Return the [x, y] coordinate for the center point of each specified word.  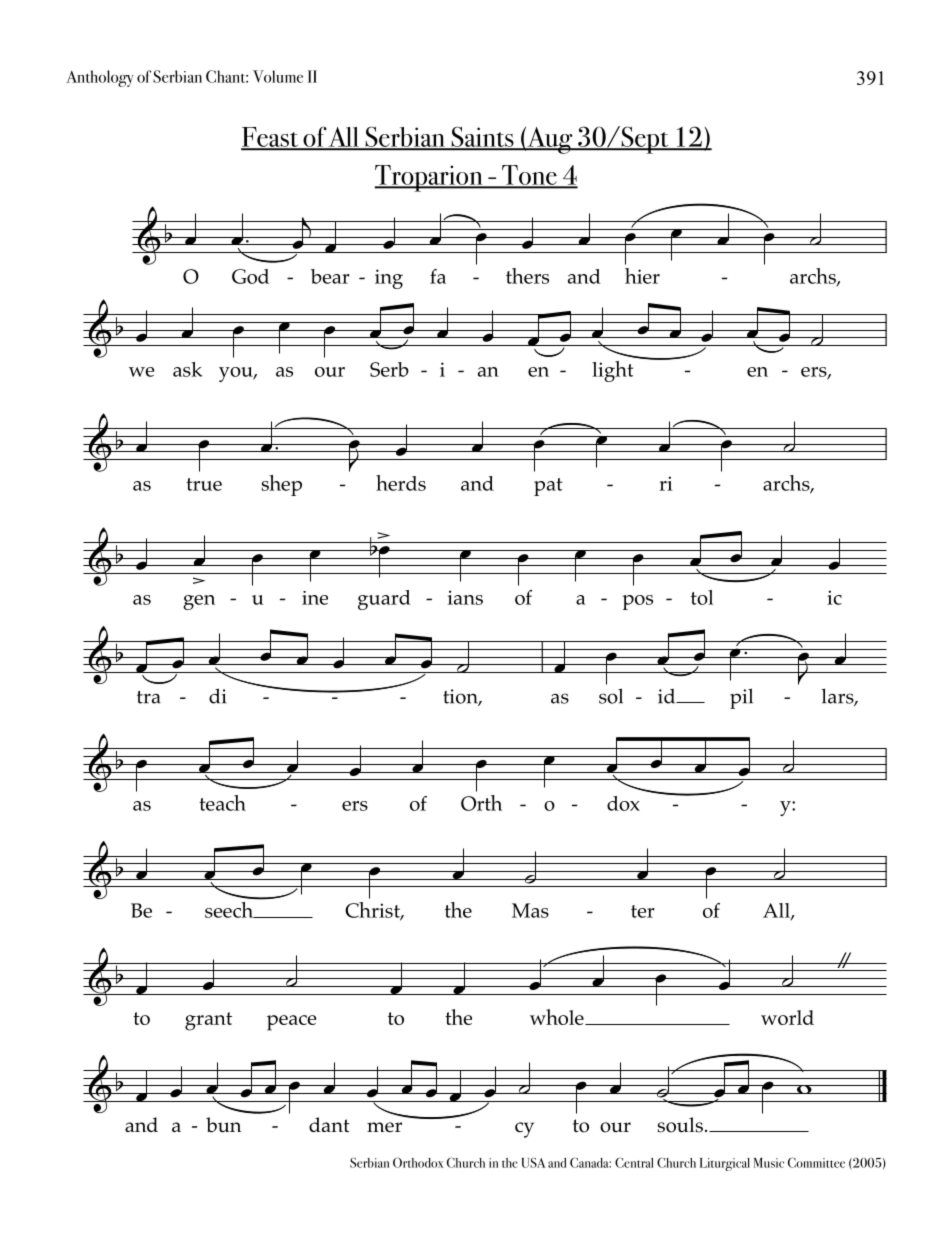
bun [224, 1125]
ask [188, 369]
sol [611, 696]
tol [702, 597]
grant [208, 1021]
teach [222, 803]
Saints [482, 138]
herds [401, 483]
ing [389, 279]
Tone [529, 176]
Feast [271, 138]
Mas [530, 910]
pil [741, 698]
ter [643, 911]
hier [642, 276]
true [204, 484]
